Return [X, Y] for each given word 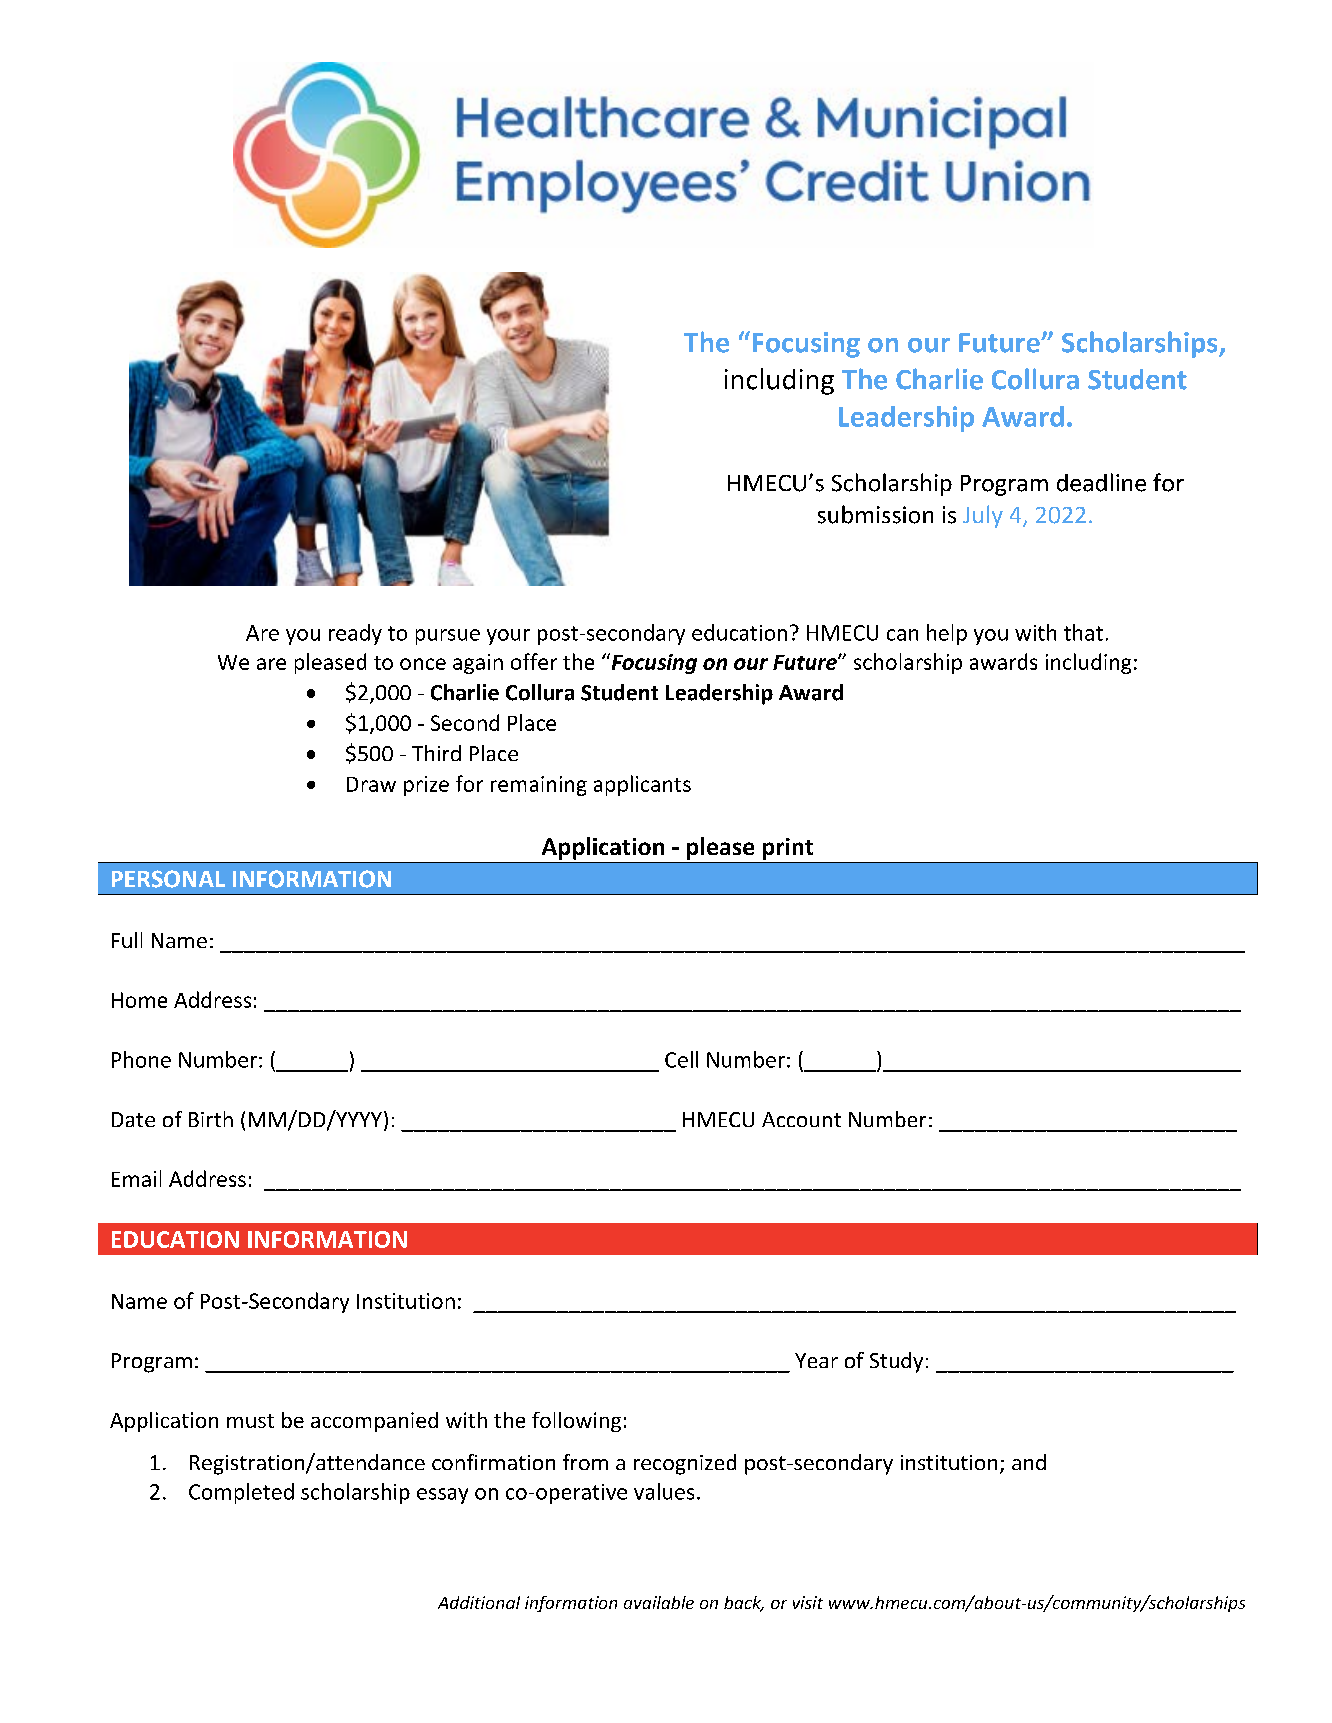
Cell [681, 1059]
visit [808, 1602]
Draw [371, 784]
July [983, 516]
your [508, 637]
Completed [241, 1493]
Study [896, 1362]
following [576, 1422]
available [659, 1602]
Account [801, 1119]
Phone [141, 1059]
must [250, 1421]
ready [355, 634]
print [788, 849]
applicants [642, 785]
